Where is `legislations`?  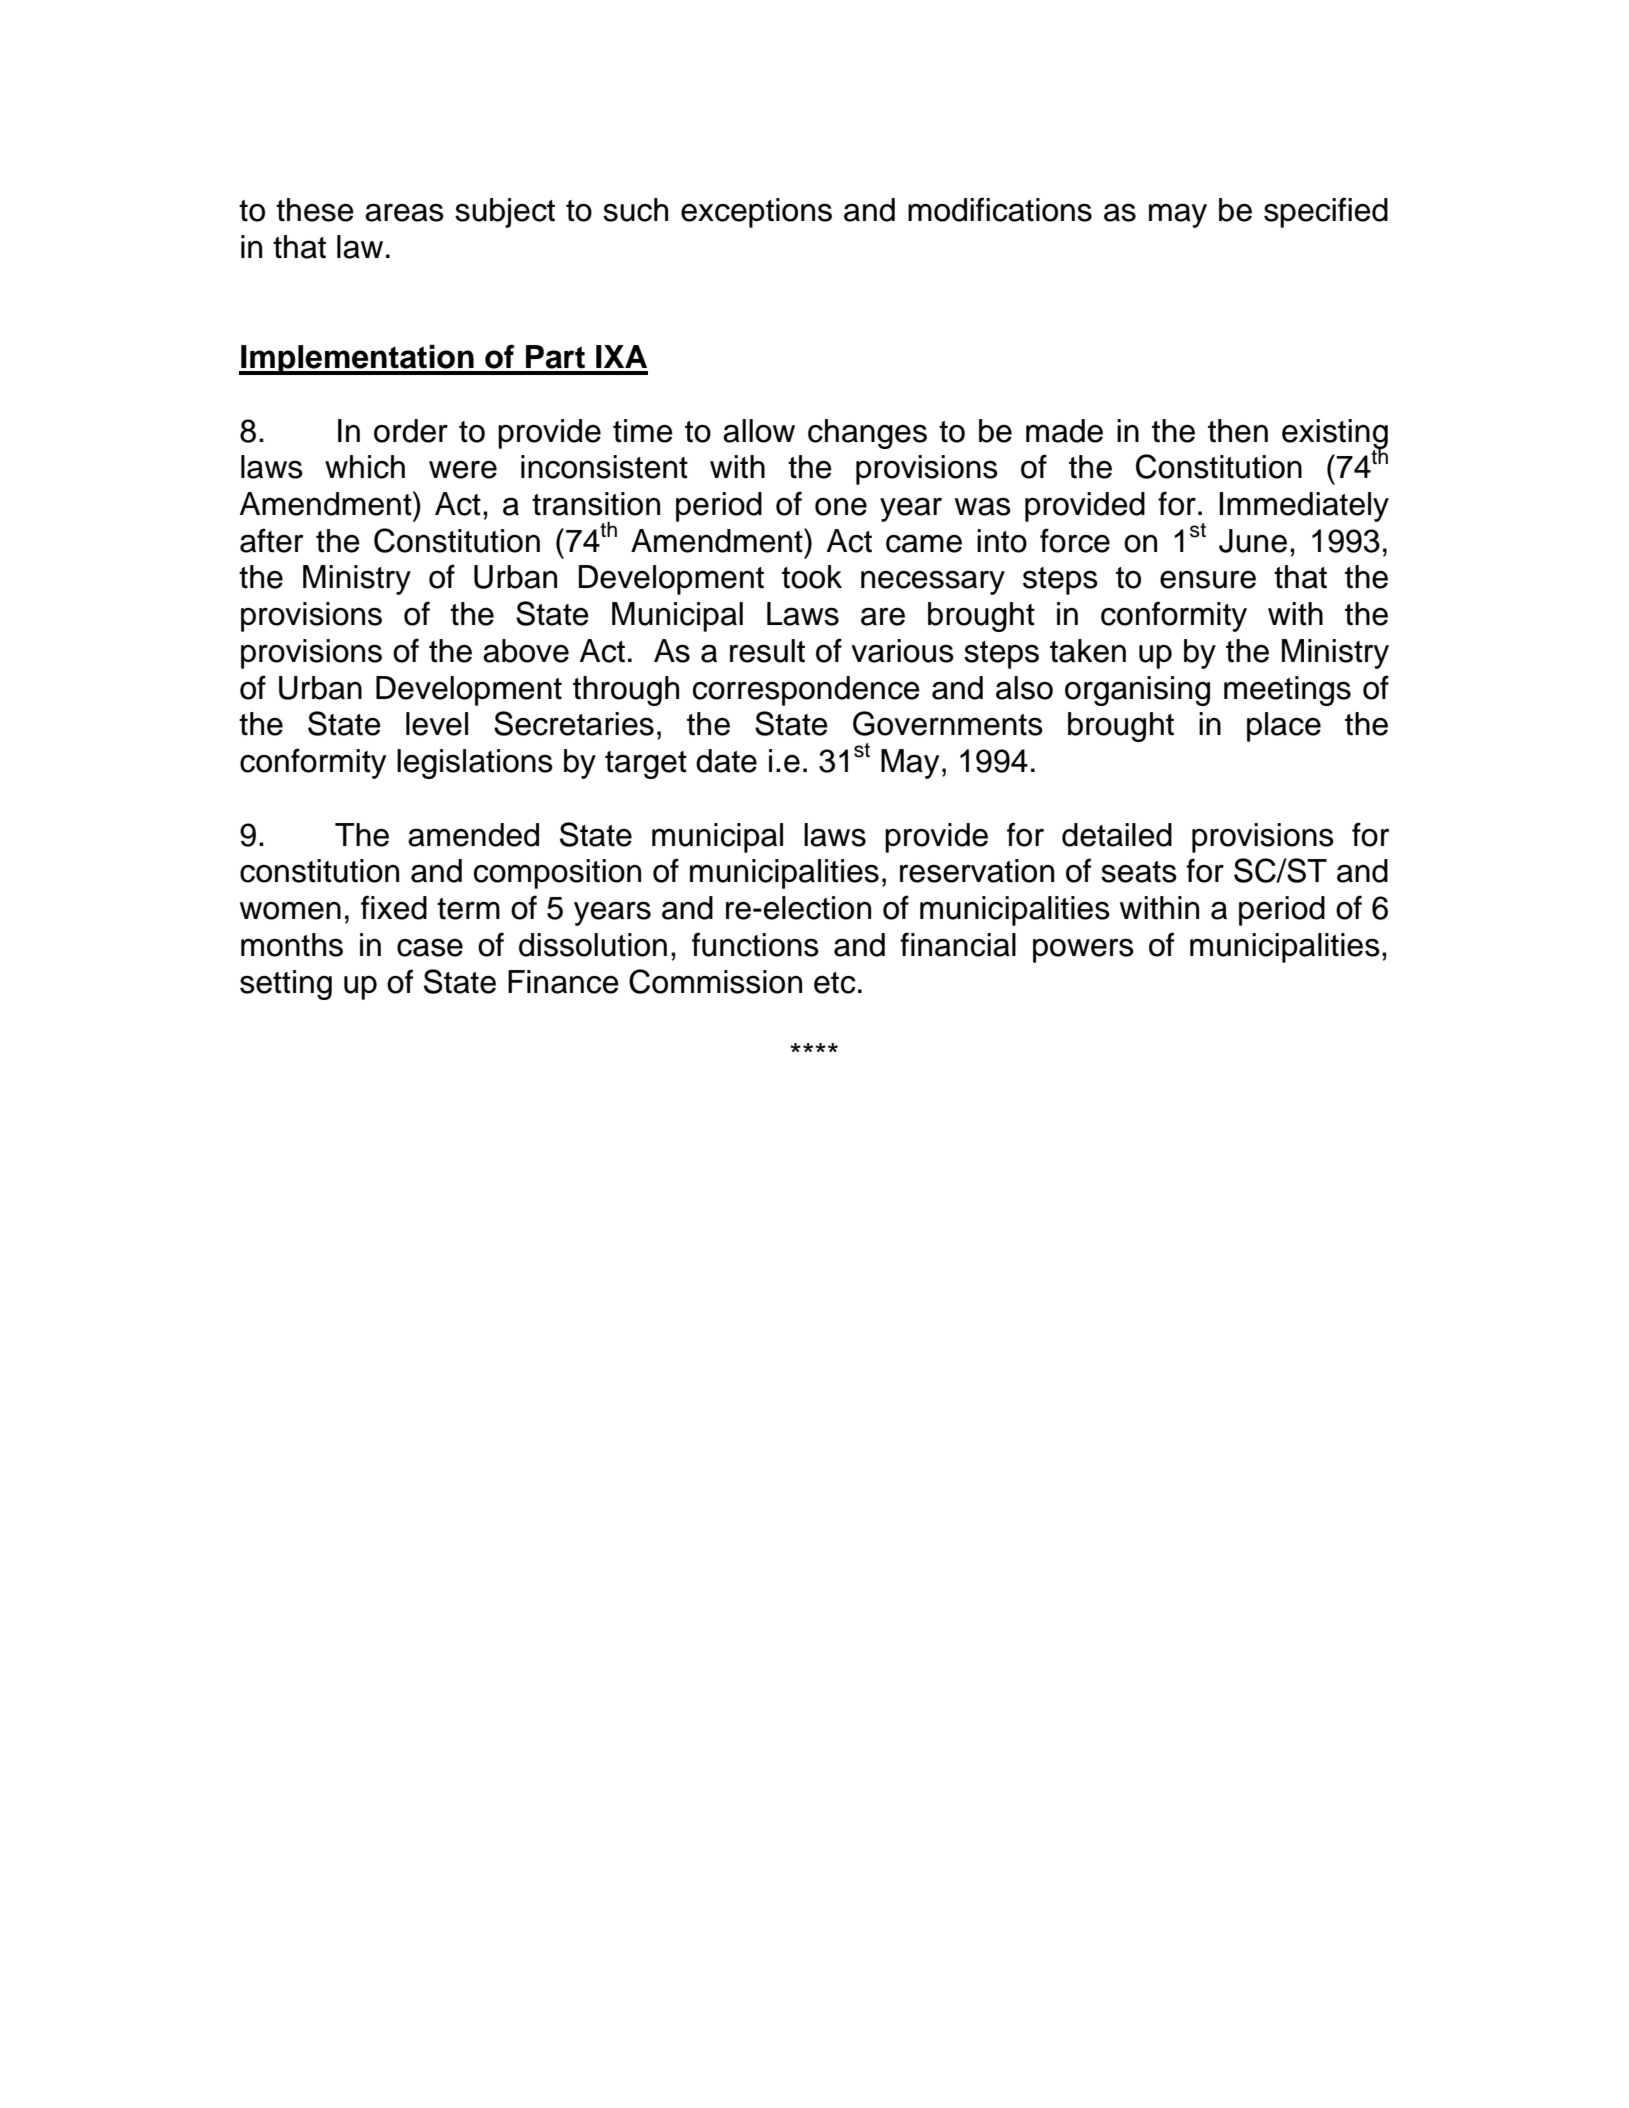 legislations is located at coordinates (475, 764).
